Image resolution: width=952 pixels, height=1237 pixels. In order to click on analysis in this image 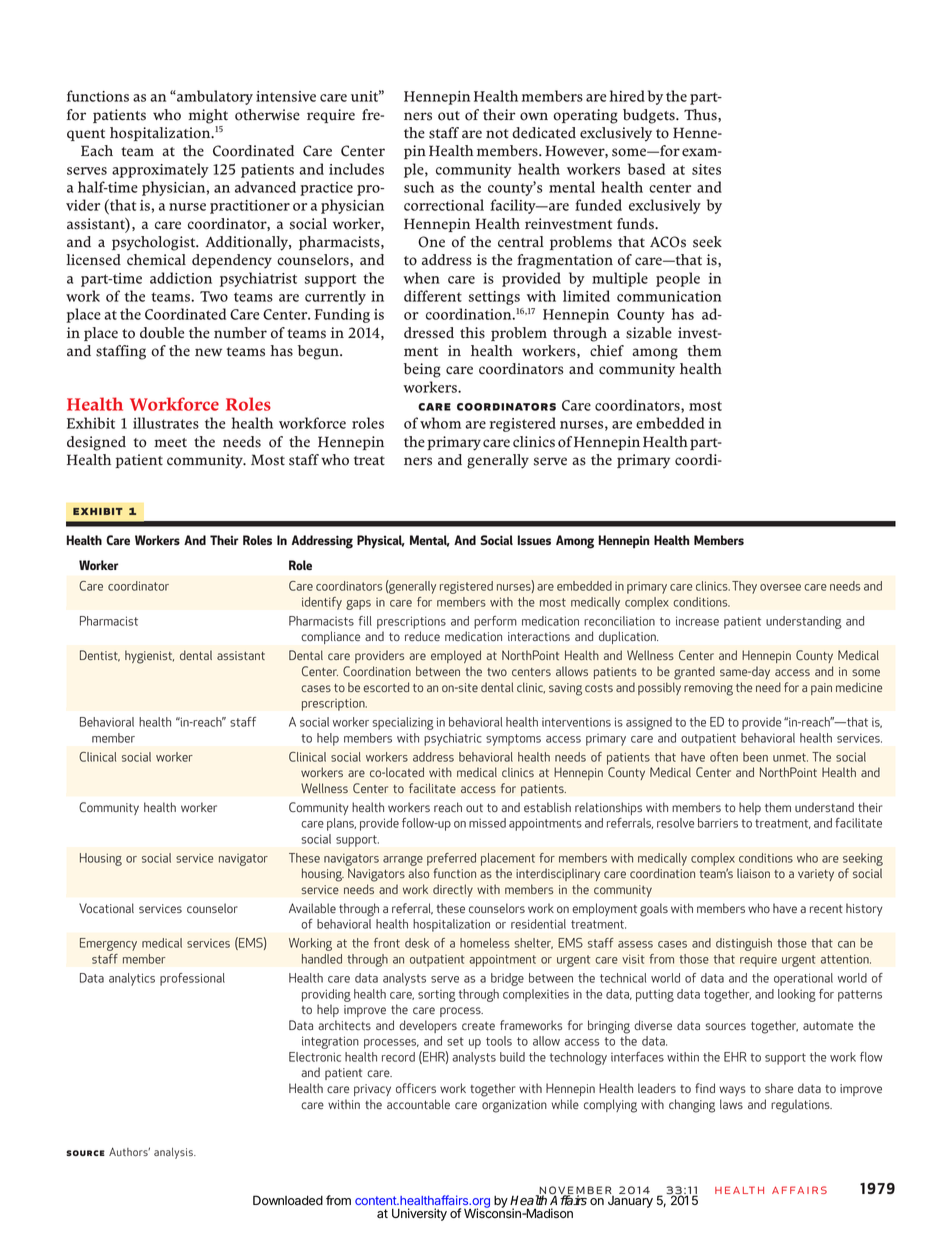, I will do `click(174, 1153)`.
